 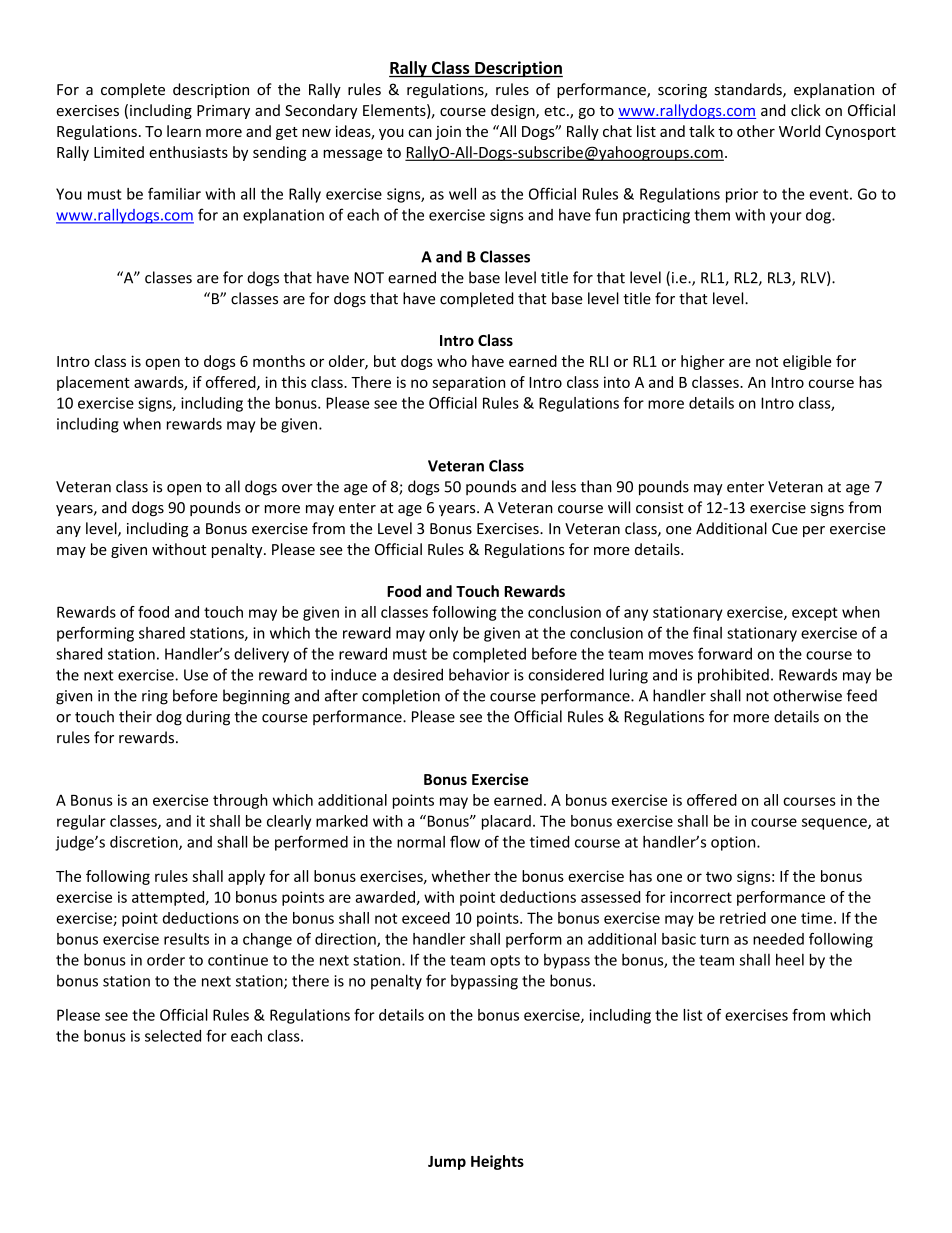 What do you see at coordinates (173, 1036) in the screenshot?
I see `selected` at bounding box center [173, 1036].
